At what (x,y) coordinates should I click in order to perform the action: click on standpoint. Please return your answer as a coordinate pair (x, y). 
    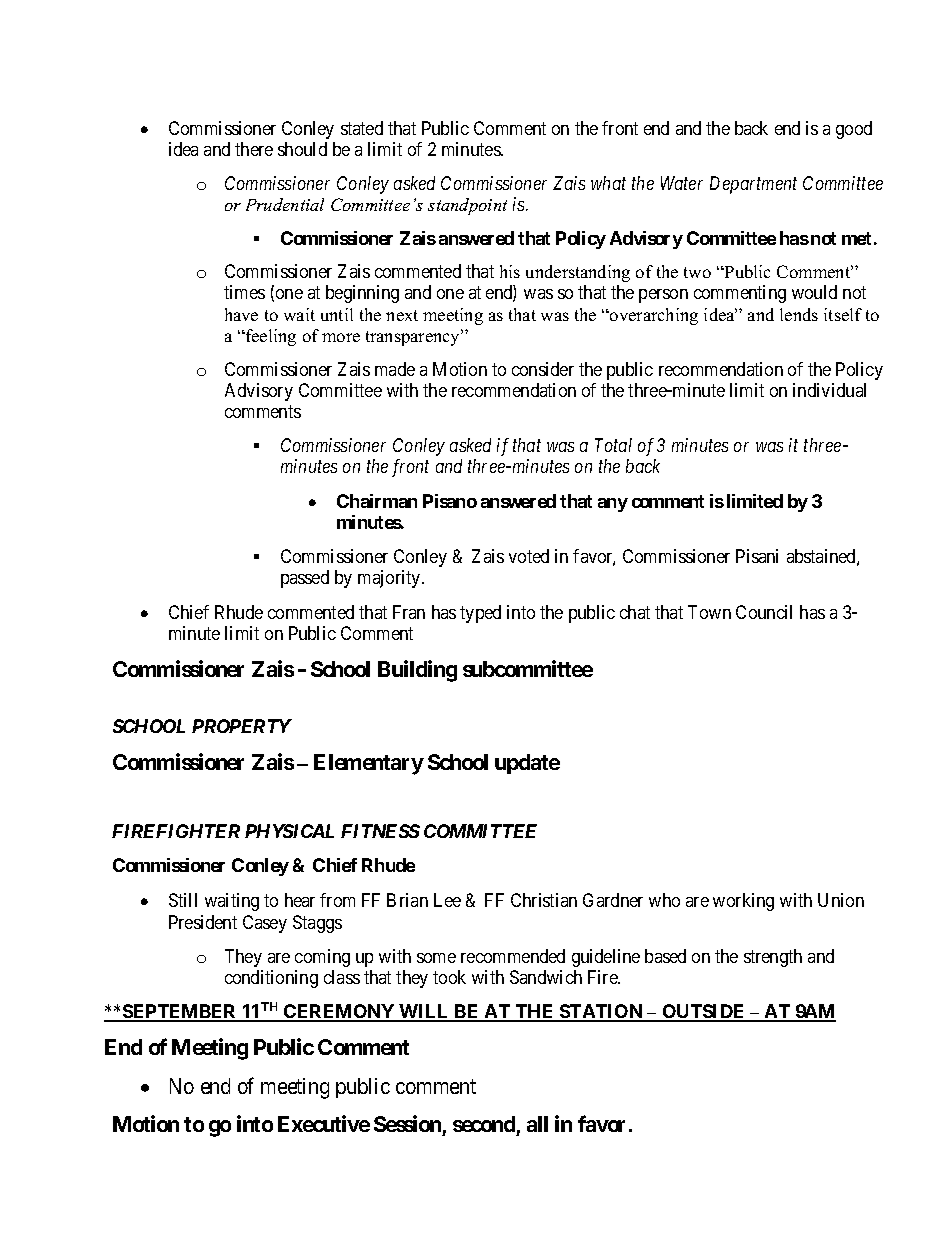
    Looking at the image, I should click on (467, 206).
